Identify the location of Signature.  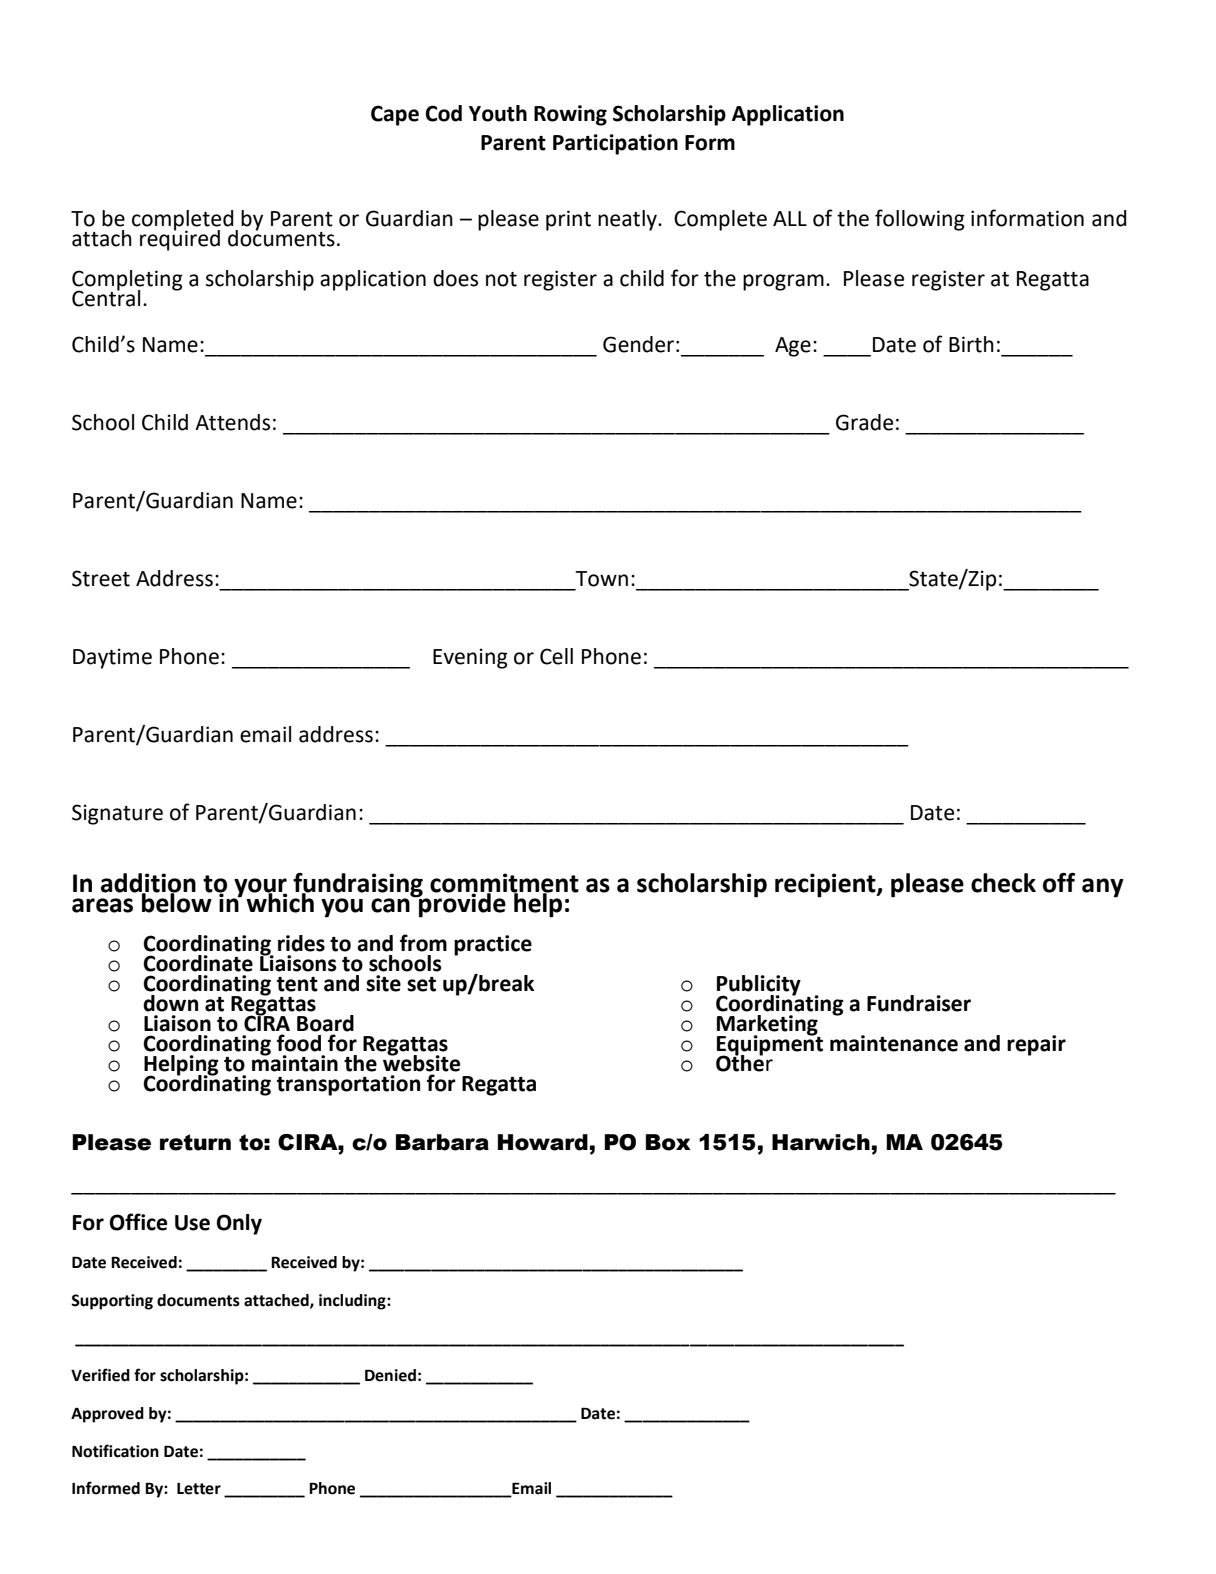
(117, 814).
